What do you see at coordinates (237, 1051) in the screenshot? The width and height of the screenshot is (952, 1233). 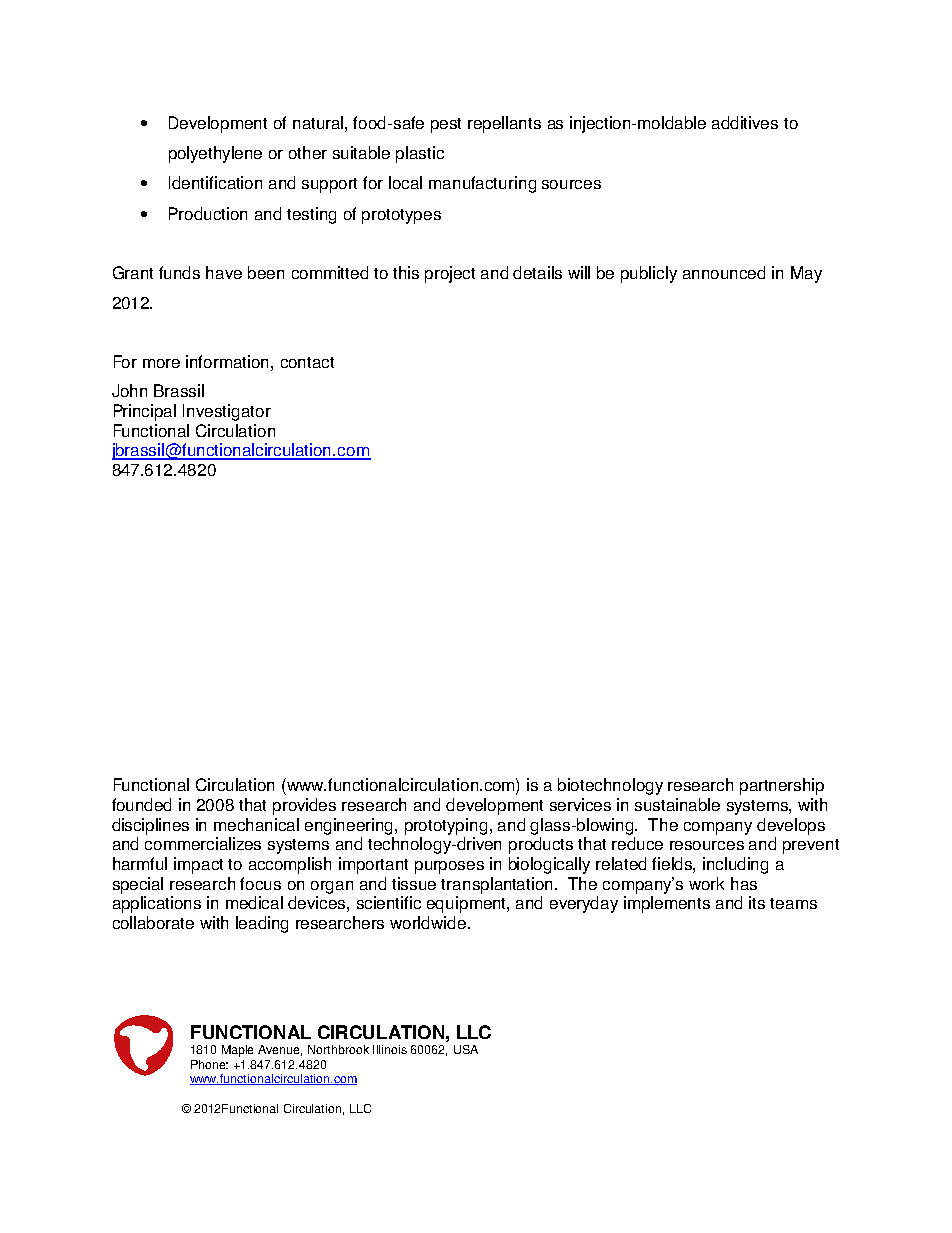 I see `Maple` at bounding box center [237, 1051].
